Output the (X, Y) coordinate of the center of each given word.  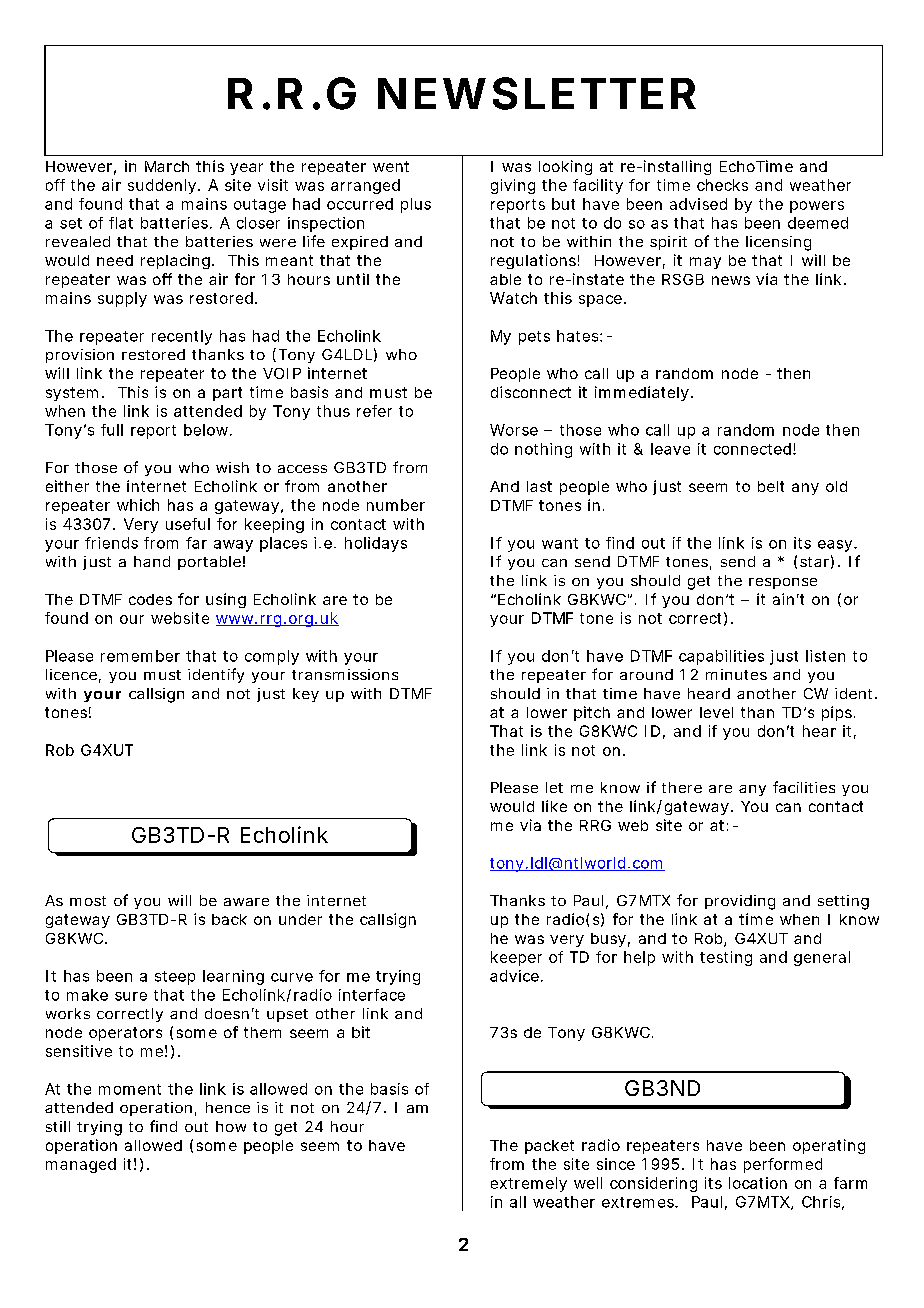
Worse (514, 430)
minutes (736, 674)
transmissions (345, 674)
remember (140, 656)
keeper (516, 958)
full (112, 430)
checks (722, 185)
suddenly (162, 186)
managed (81, 1165)
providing (740, 902)
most (88, 901)
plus (416, 205)
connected (752, 449)
